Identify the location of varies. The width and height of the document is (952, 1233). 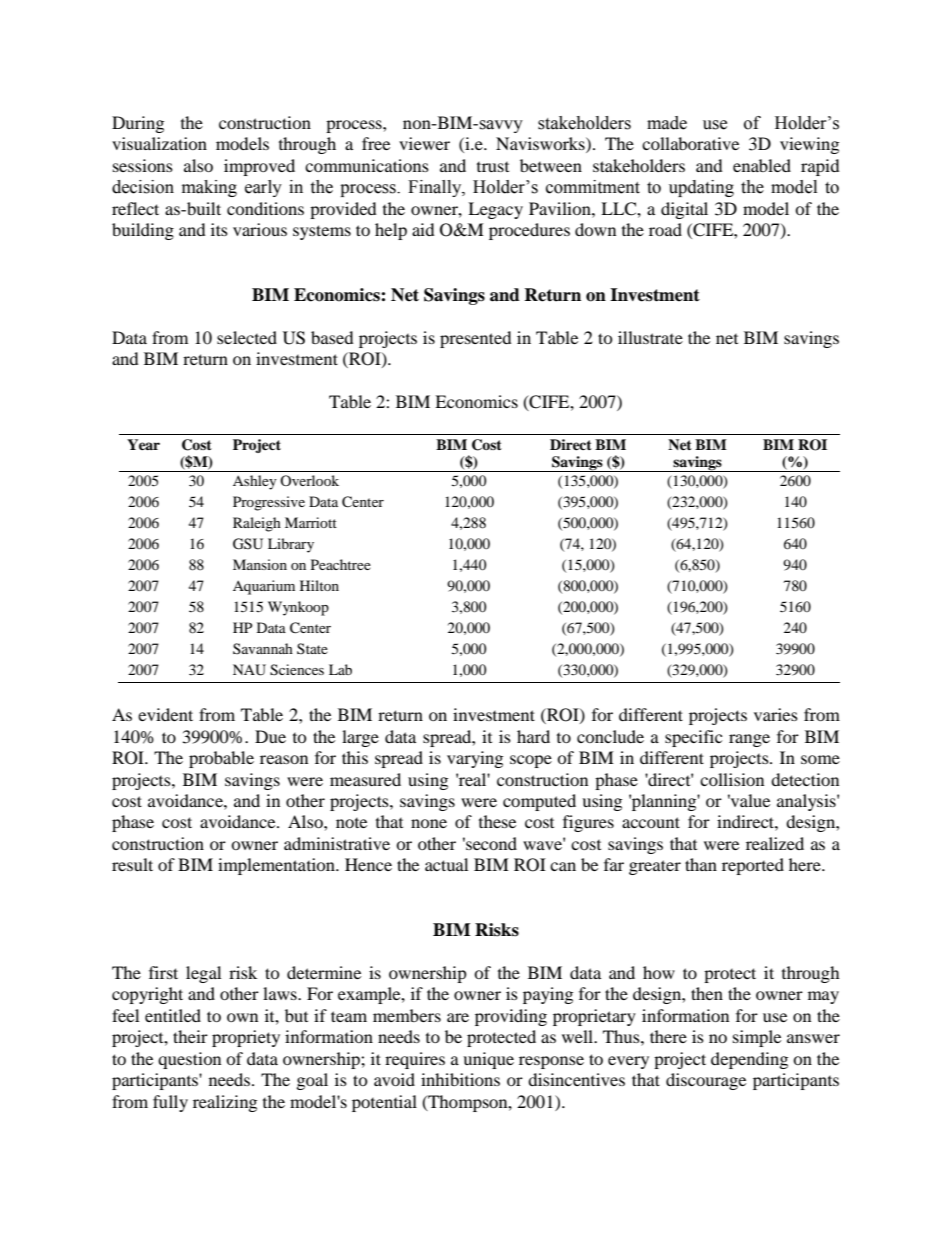
(776, 714).
